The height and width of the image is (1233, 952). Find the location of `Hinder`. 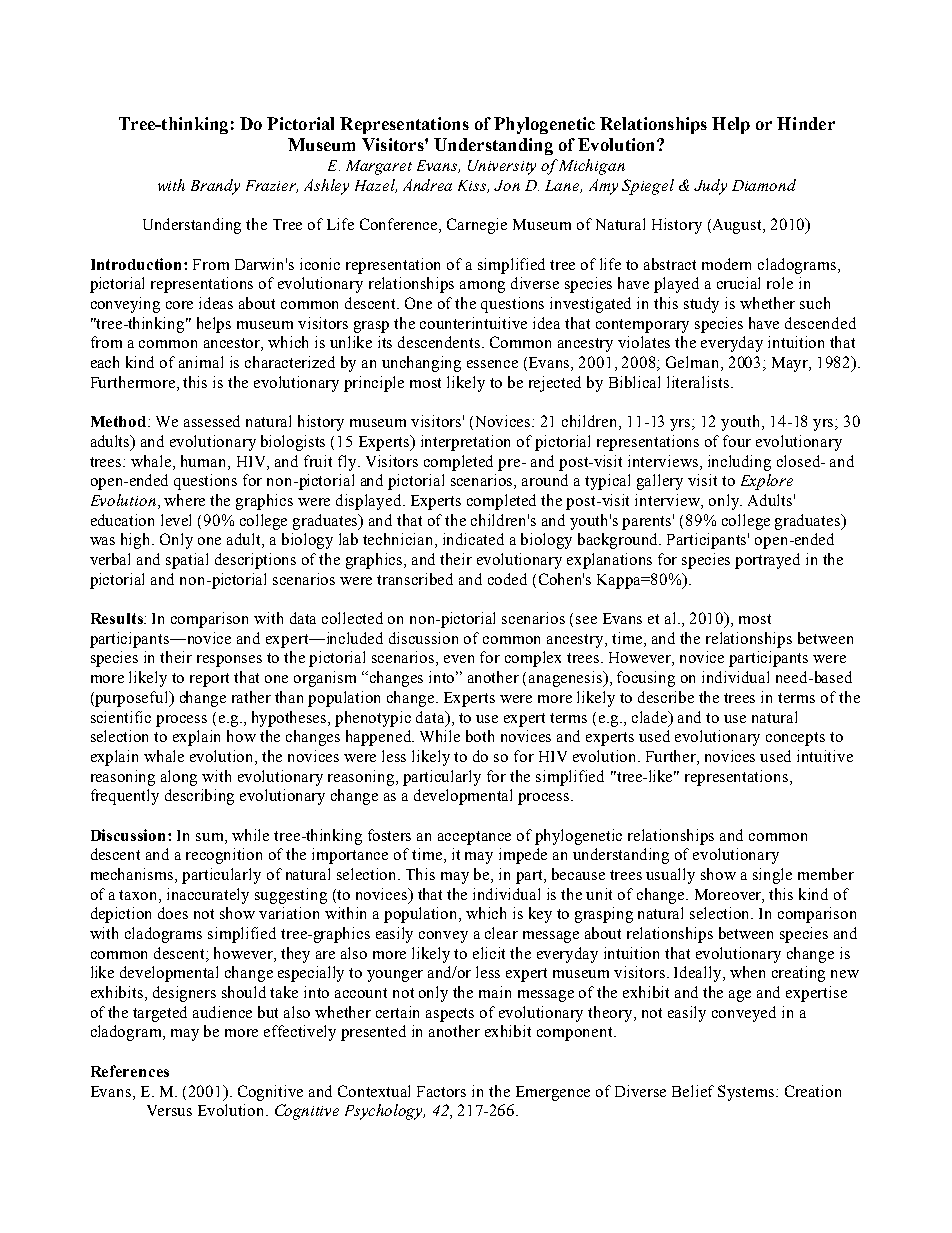

Hinder is located at coordinates (806, 123).
